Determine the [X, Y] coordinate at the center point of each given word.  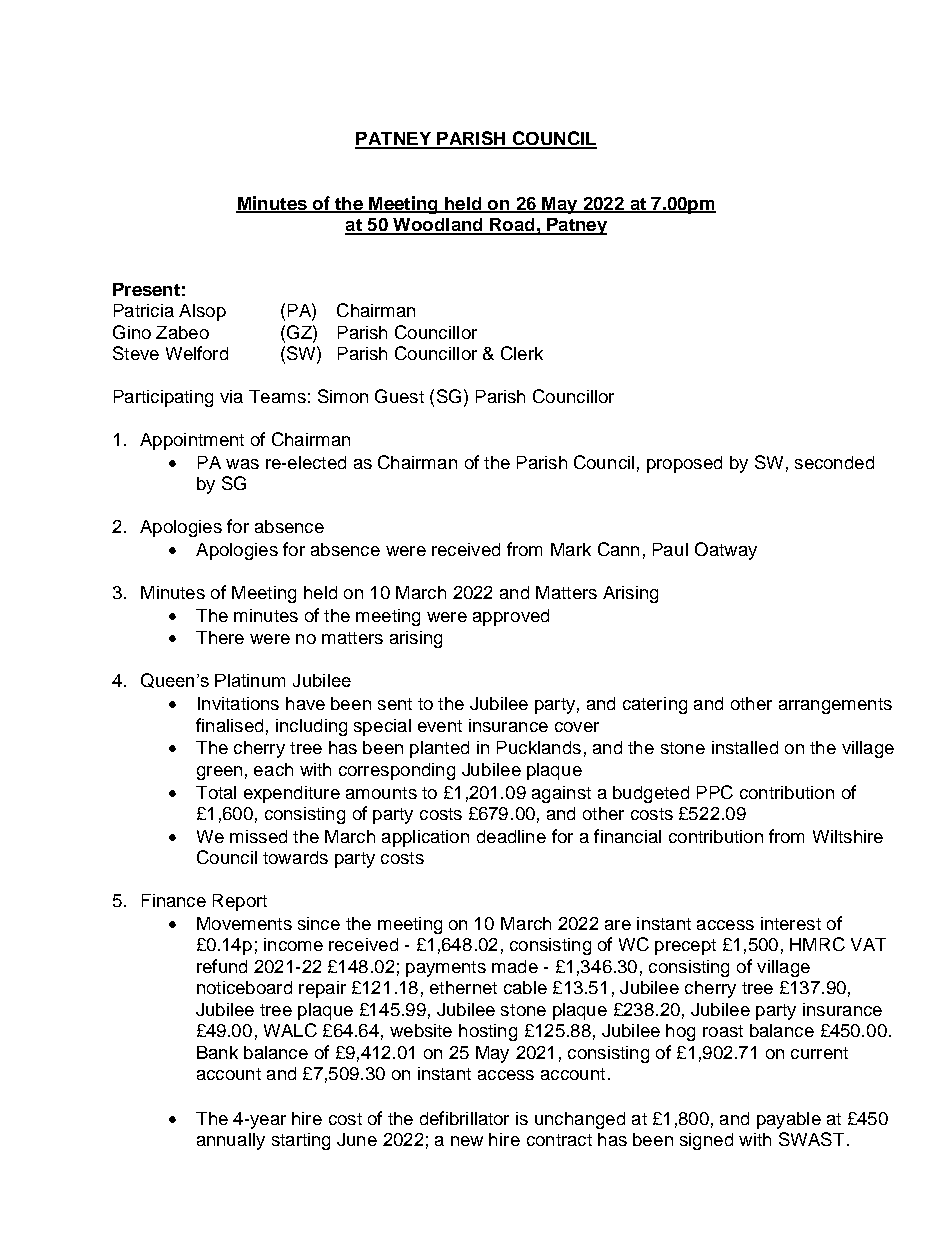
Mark [571, 549]
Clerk [522, 353]
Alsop [202, 312]
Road [512, 226]
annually [231, 1141]
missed [258, 836]
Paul [670, 549]
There [220, 637]
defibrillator [464, 1118]
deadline [511, 836]
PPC [715, 792]
